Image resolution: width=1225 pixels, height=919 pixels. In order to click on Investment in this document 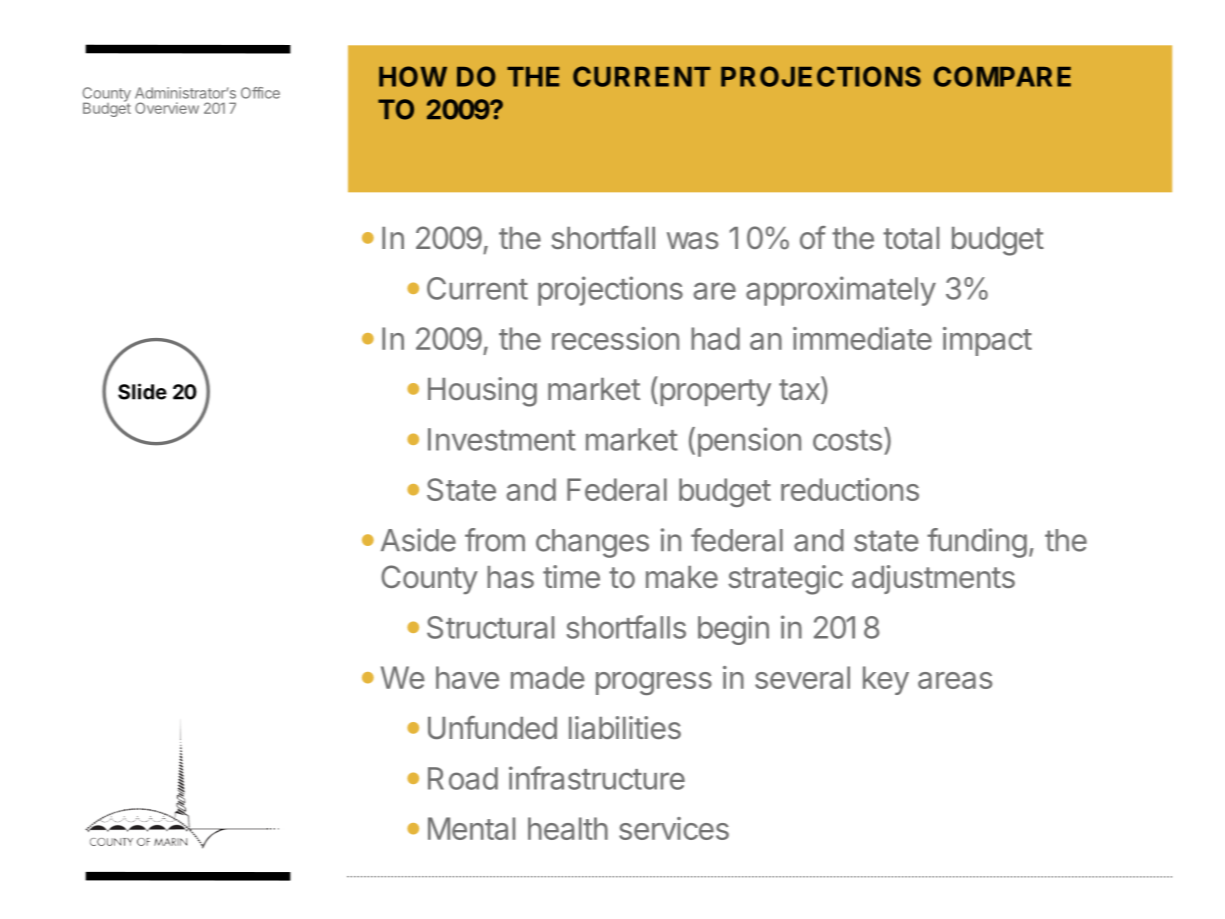, I will do `click(502, 439)`.
